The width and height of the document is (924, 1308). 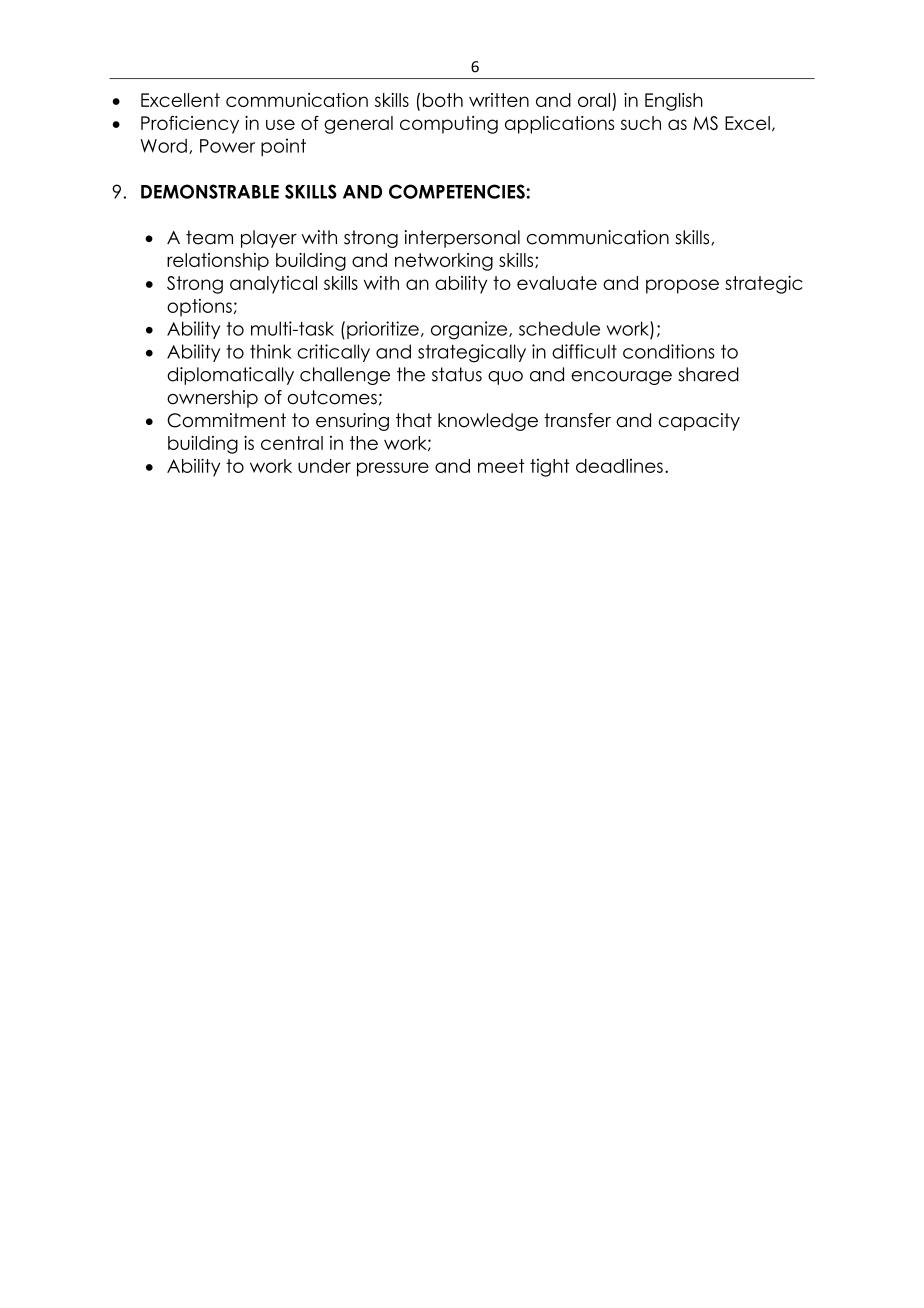 What do you see at coordinates (470, 330) in the document?
I see `organize` at bounding box center [470, 330].
